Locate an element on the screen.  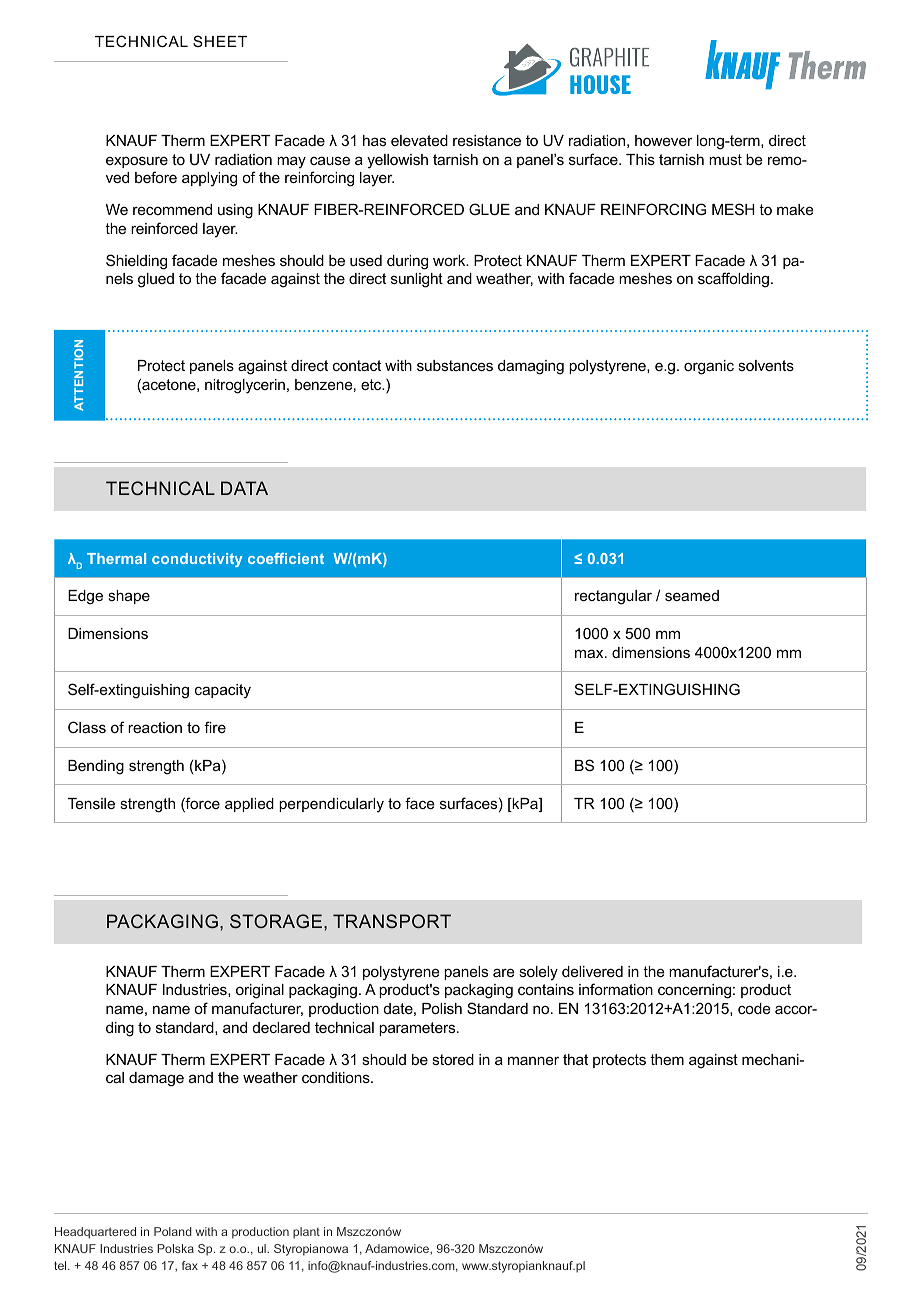
max is located at coordinates (590, 653).
